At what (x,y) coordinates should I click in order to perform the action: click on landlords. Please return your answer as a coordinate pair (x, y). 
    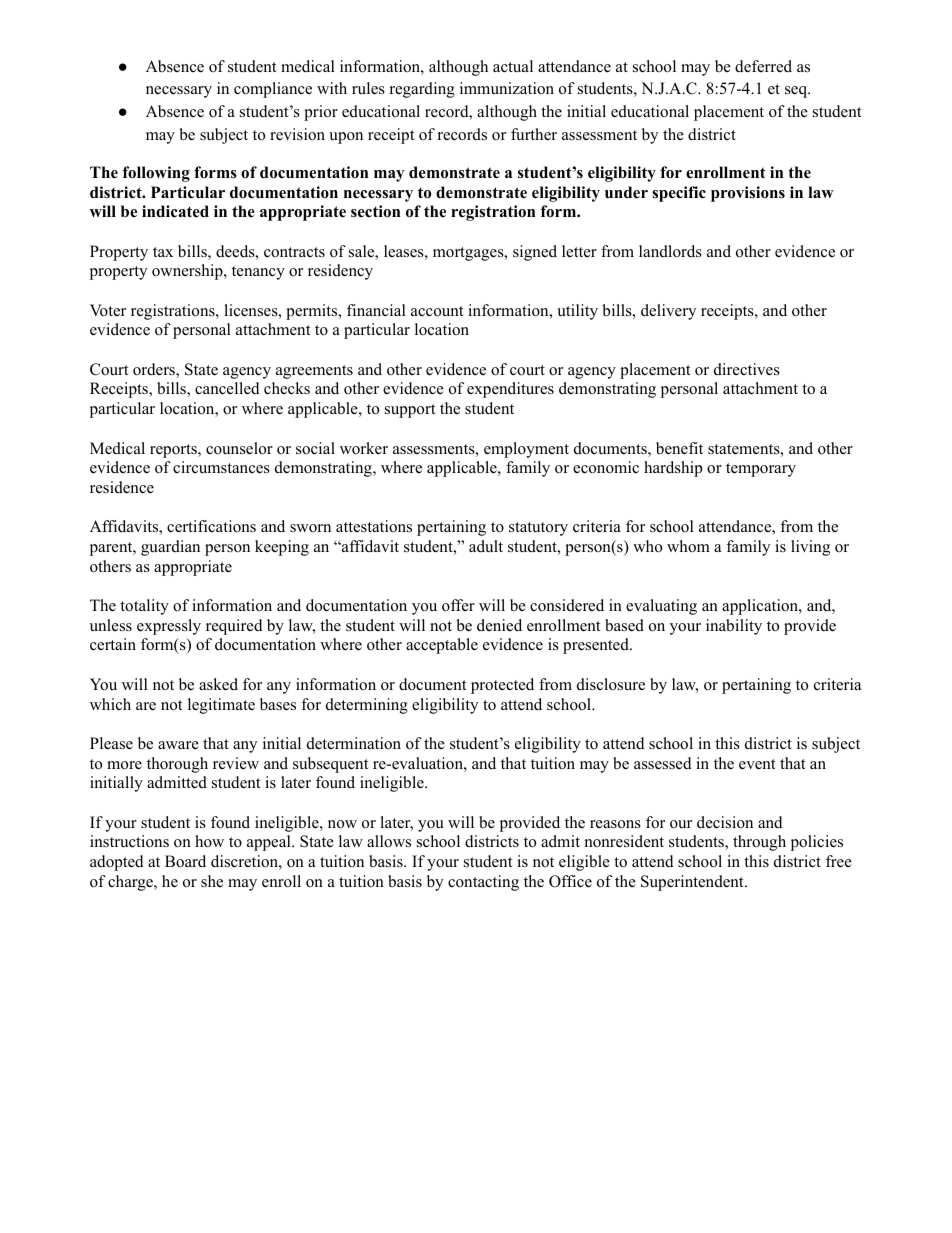
    Looking at the image, I should click on (670, 251).
